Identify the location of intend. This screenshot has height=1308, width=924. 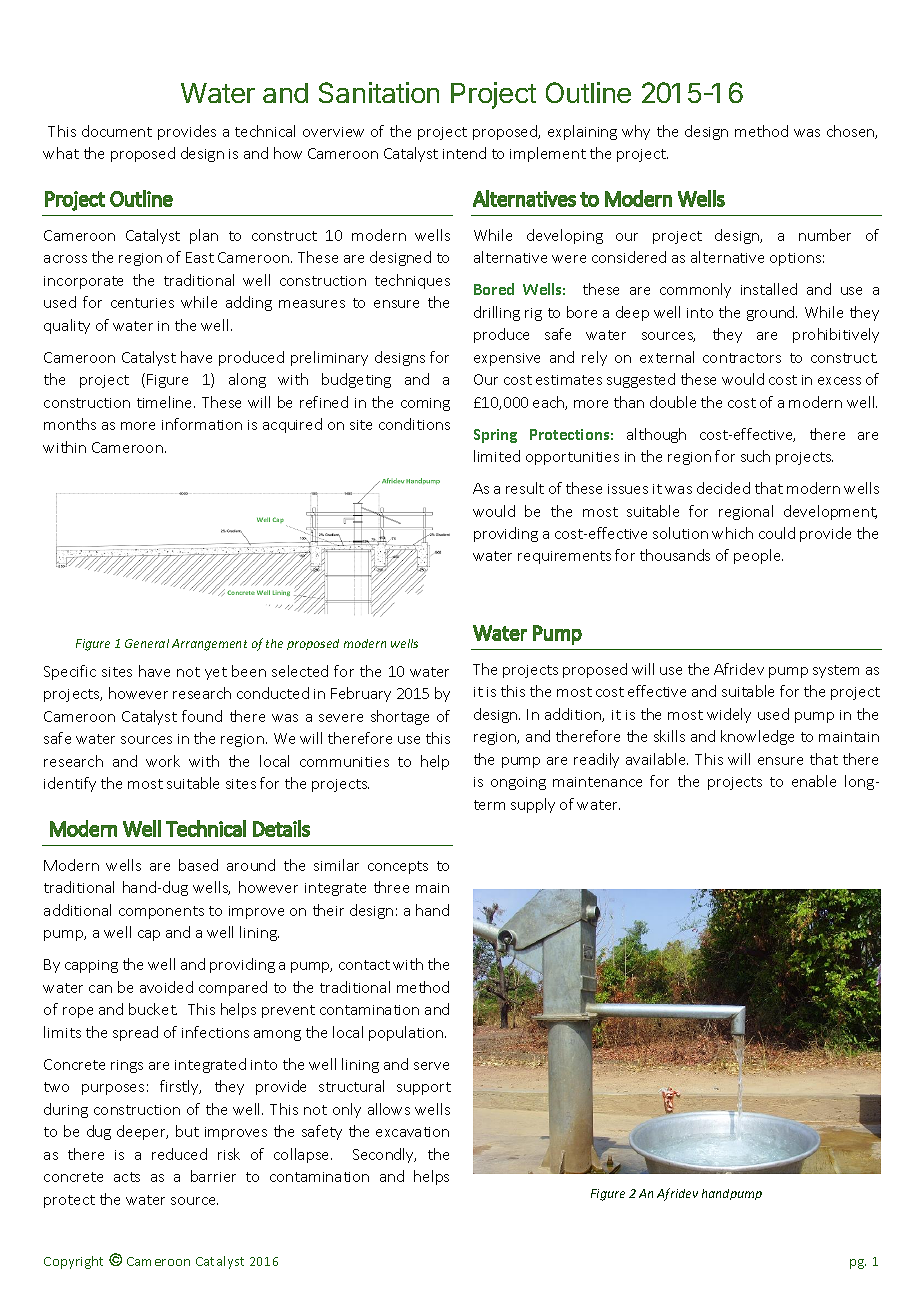
(464, 153).
